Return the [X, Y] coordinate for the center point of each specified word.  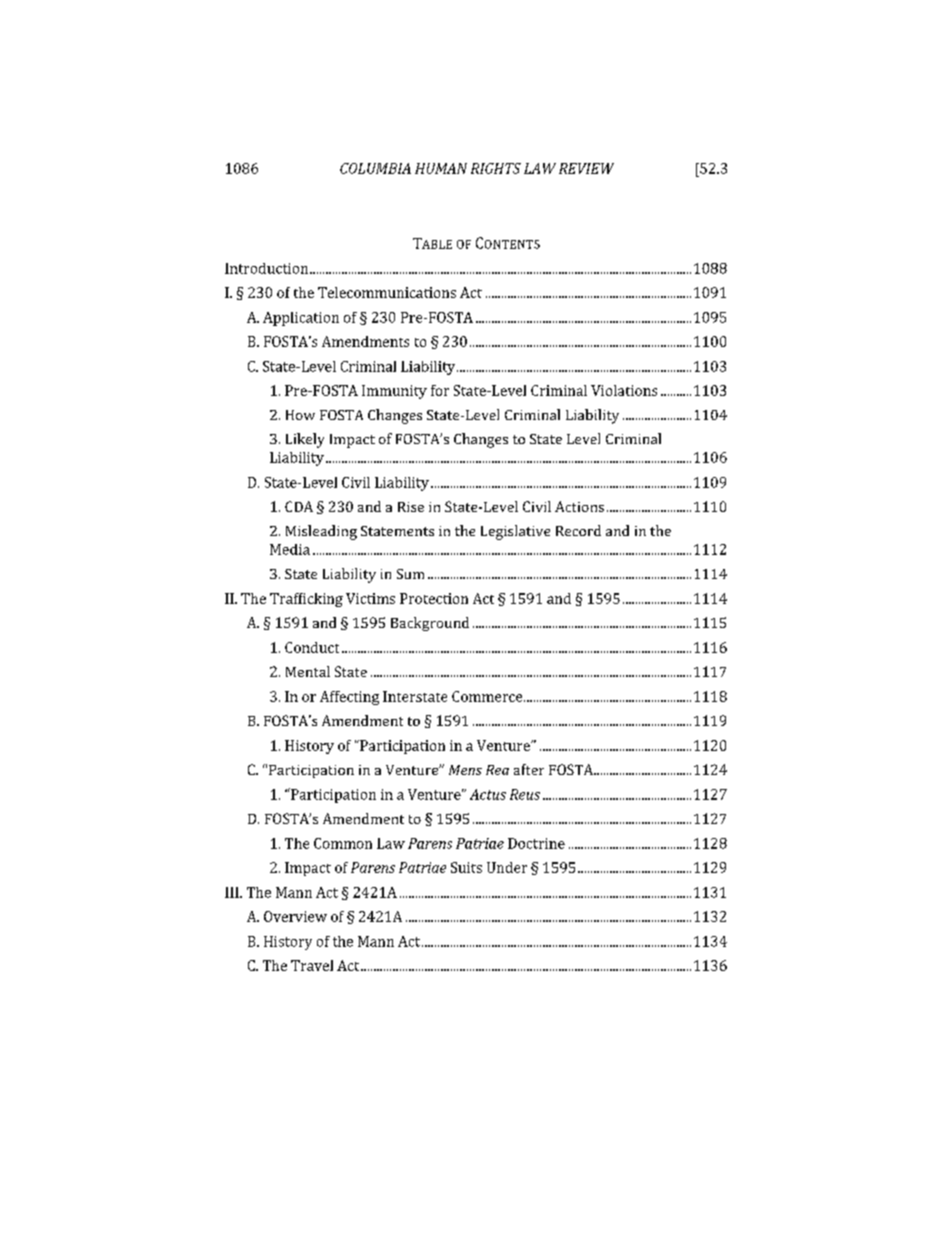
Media [290, 549]
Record [578, 530]
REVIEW [586, 168]
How [300, 415]
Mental [308, 671]
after [529, 769]
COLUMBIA [375, 168]
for [440, 390]
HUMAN [441, 168]
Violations [624, 390]
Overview [295, 916]
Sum [410, 574]
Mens [465, 770]
